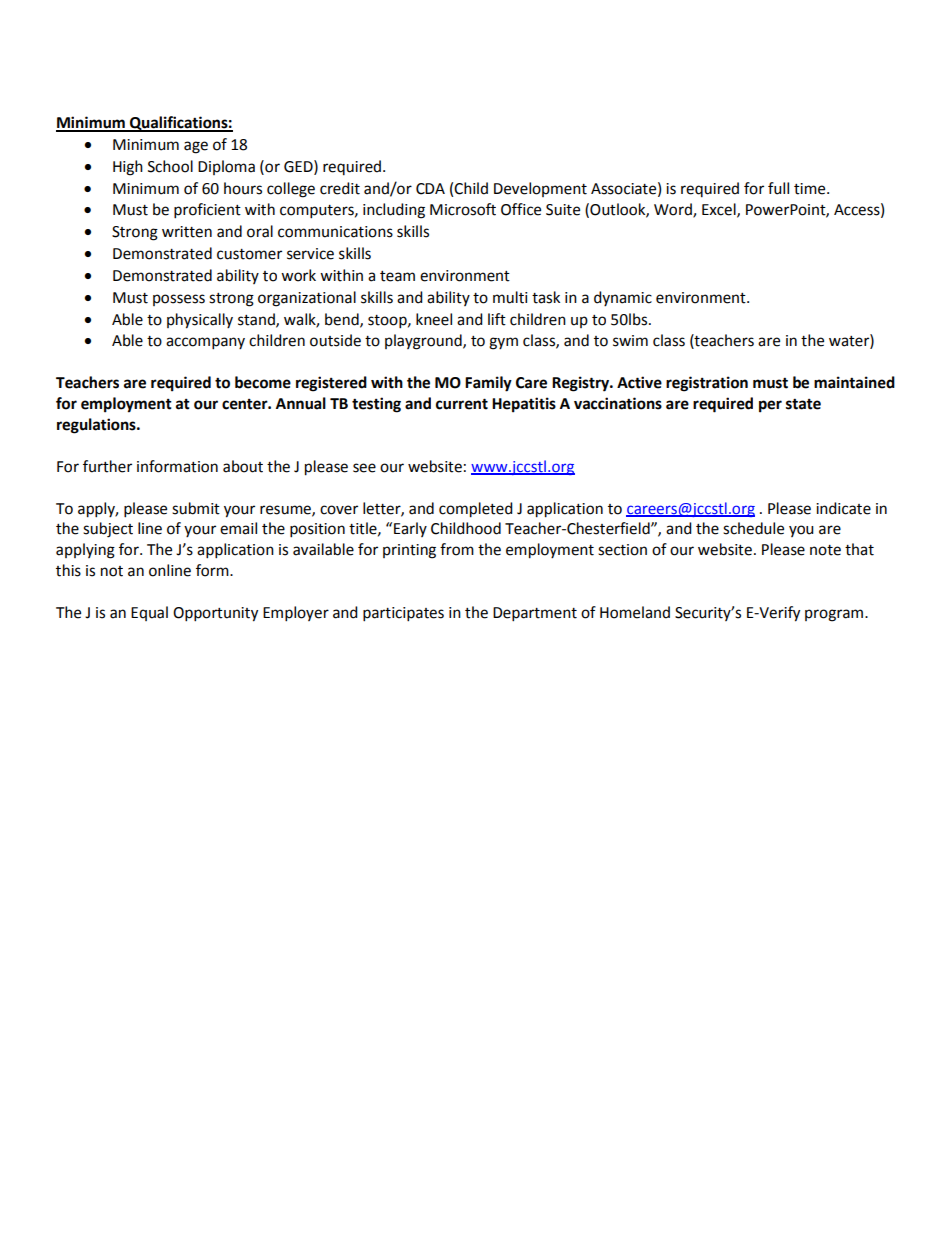  Describe the element at coordinates (430, 189) in the screenshot. I see `CDA` at that location.
